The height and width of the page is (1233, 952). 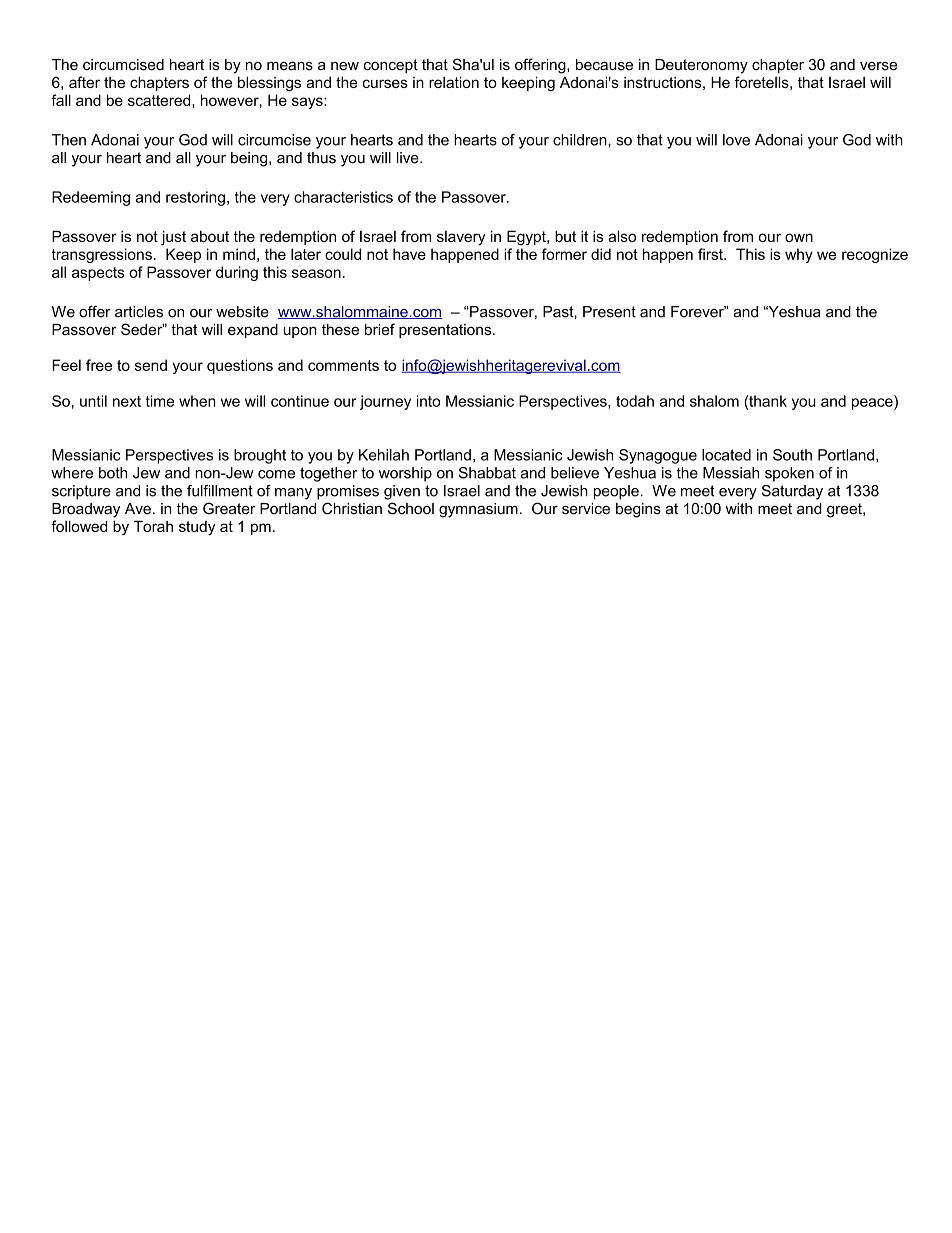 What do you see at coordinates (195, 198) in the page?
I see `restoring` at bounding box center [195, 198].
